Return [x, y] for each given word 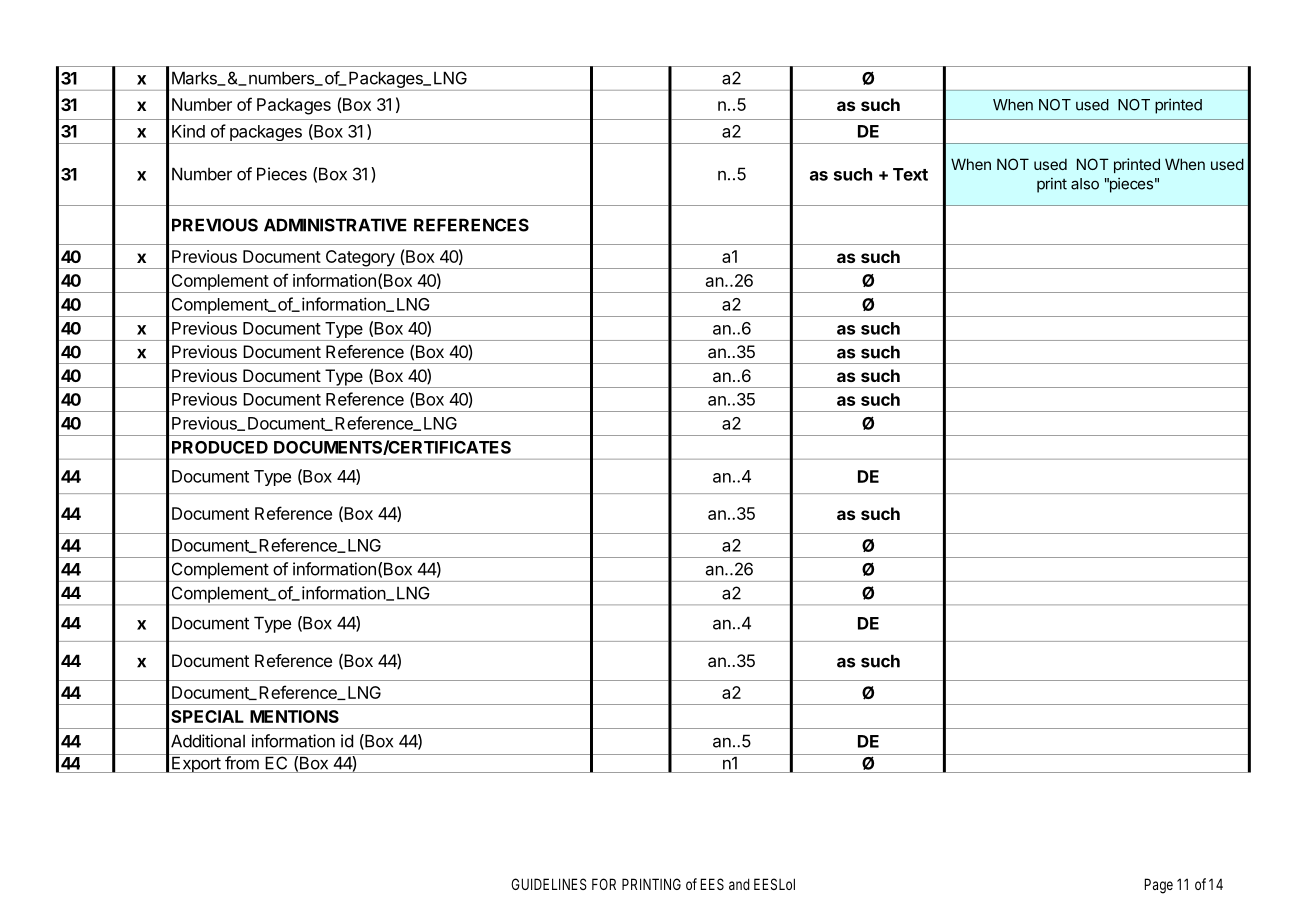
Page [1159, 886]
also [1085, 184]
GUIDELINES [549, 884]
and [739, 884]
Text [910, 174]
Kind [188, 131]
